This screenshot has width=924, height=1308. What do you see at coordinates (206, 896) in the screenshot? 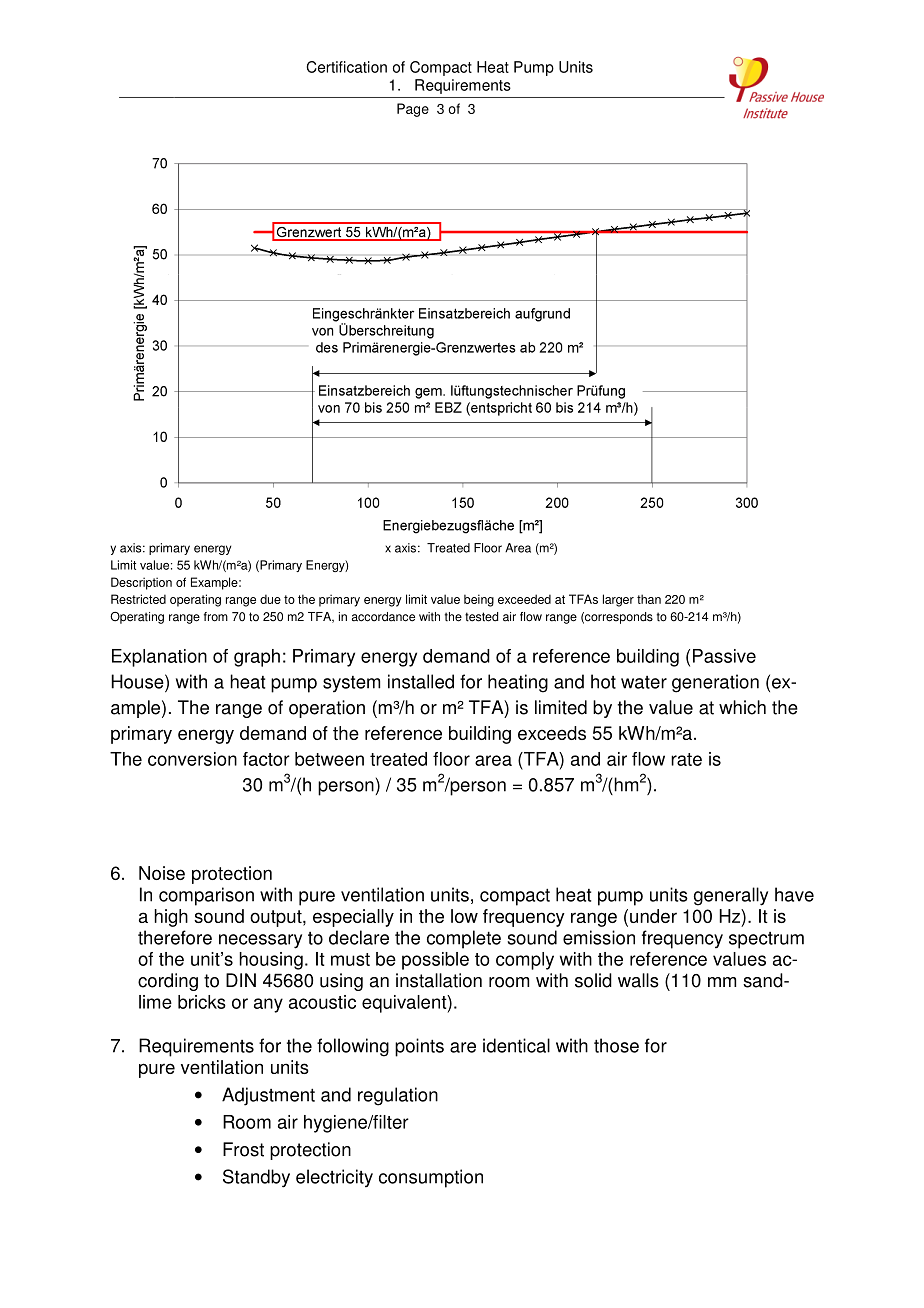
I see `comparison` at bounding box center [206, 896].
